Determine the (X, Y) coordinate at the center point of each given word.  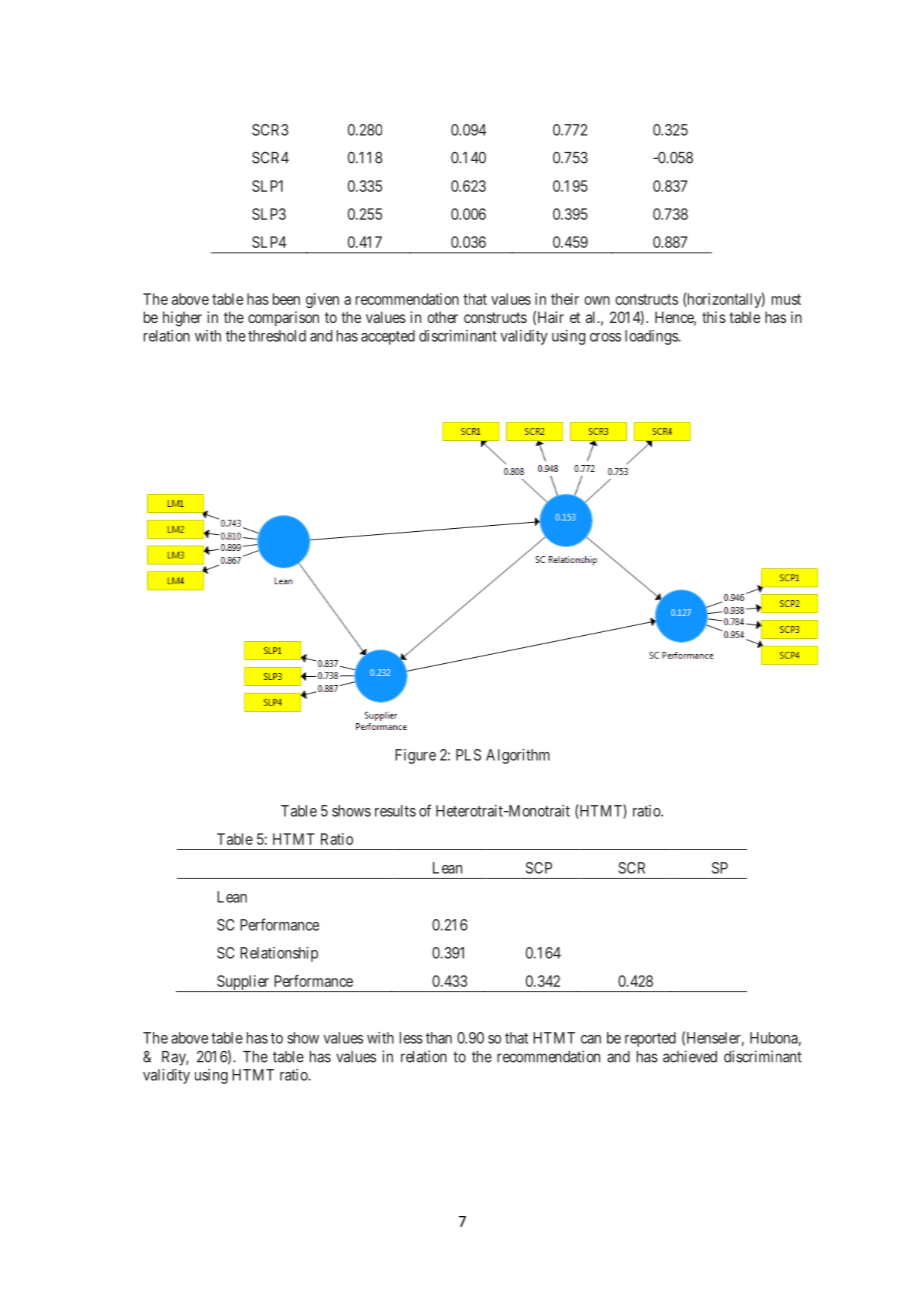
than (439, 1038)
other (442, 317)
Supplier (243, 983)
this (714, 317)
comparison (283, 318)
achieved (690, 1056)
